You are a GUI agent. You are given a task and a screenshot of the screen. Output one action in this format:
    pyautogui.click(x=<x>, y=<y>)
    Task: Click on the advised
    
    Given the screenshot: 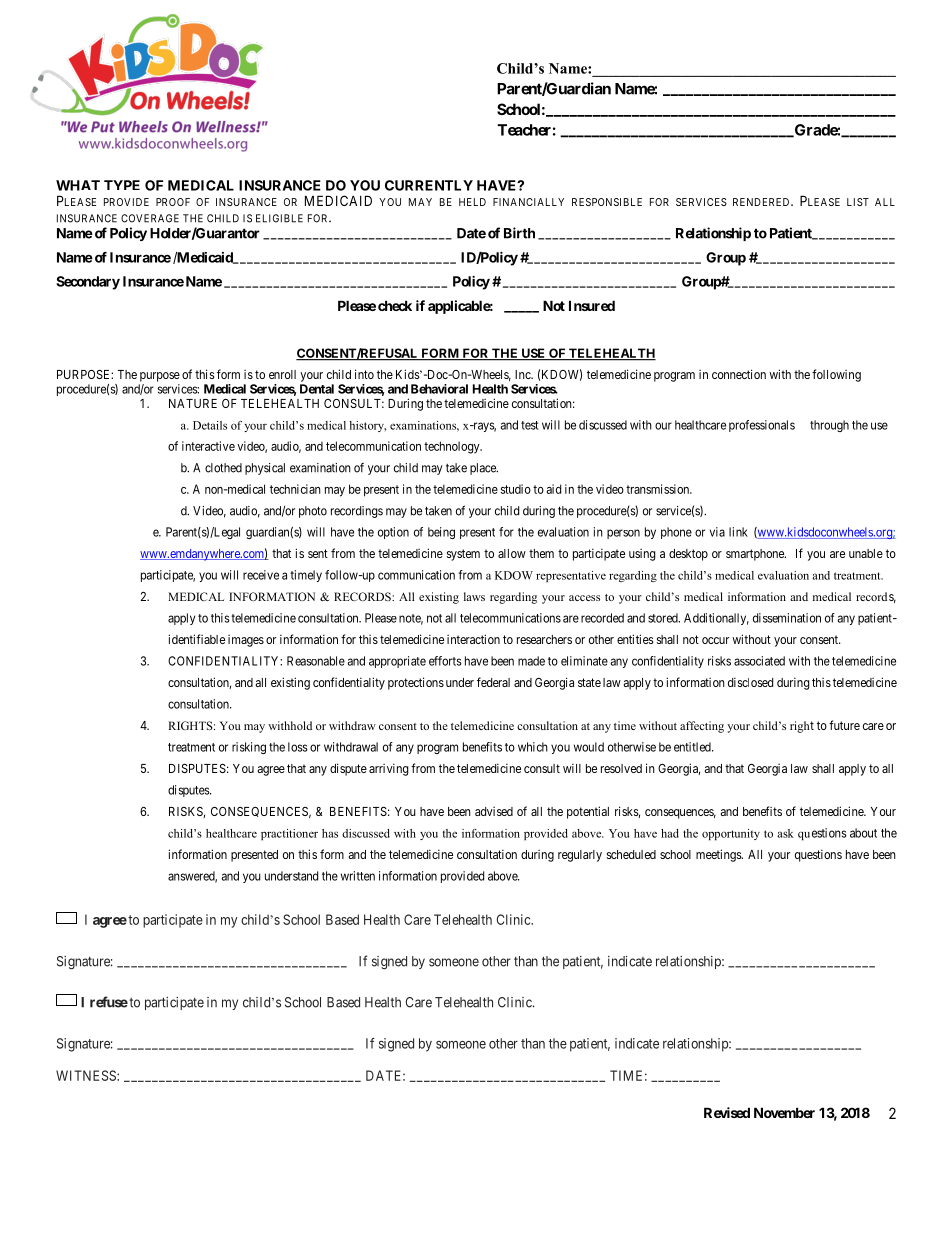 What is the action you would take?
    pyautogui.click(x=494, y=811)
